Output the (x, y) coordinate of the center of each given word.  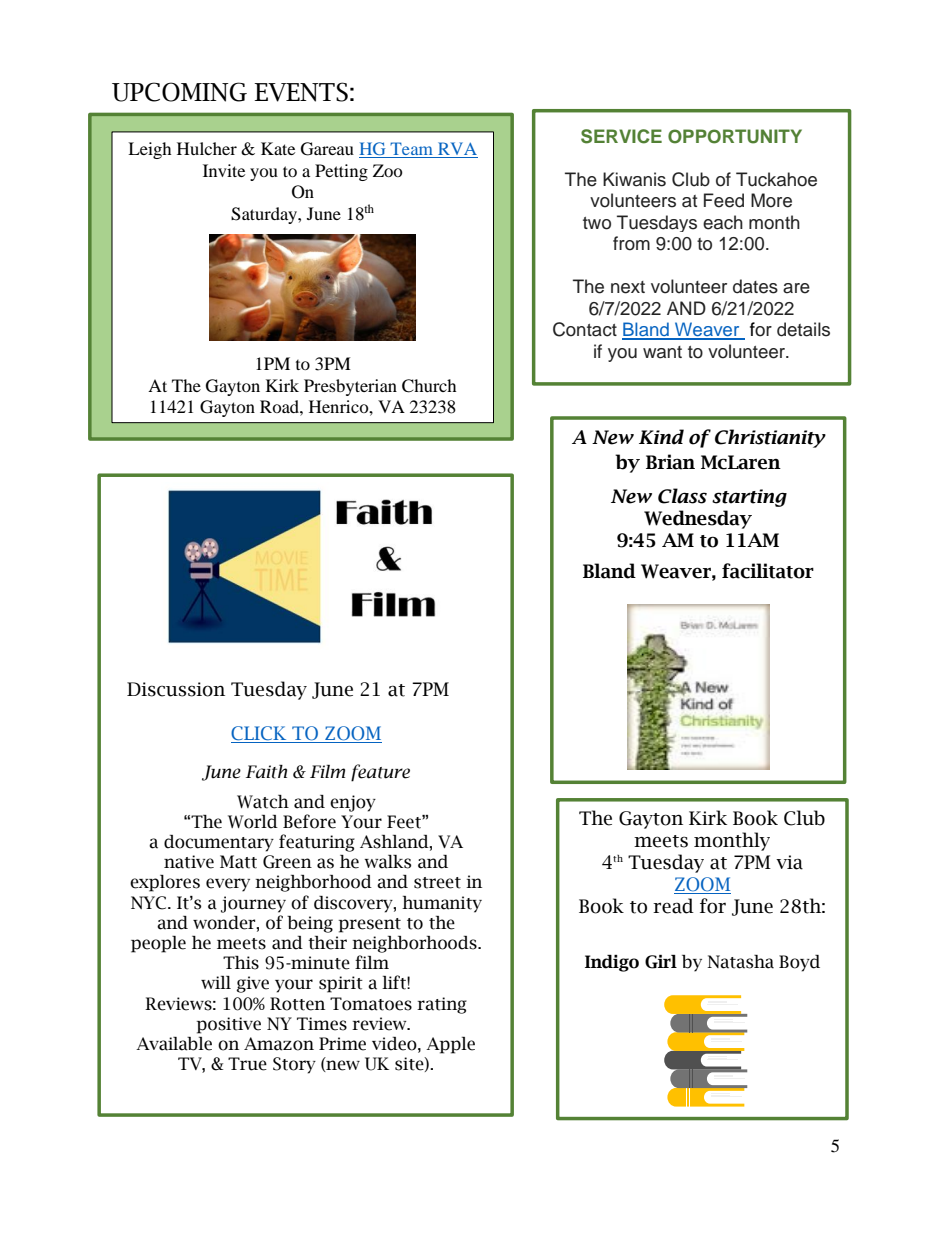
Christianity (770, 438)
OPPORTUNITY (735, 136)
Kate (278, 148)
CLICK (260, 734)
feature (380, 773)
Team (412, 150)
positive (229, 1025)
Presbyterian (350, 387)
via (789, 862)
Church (429, 386)
